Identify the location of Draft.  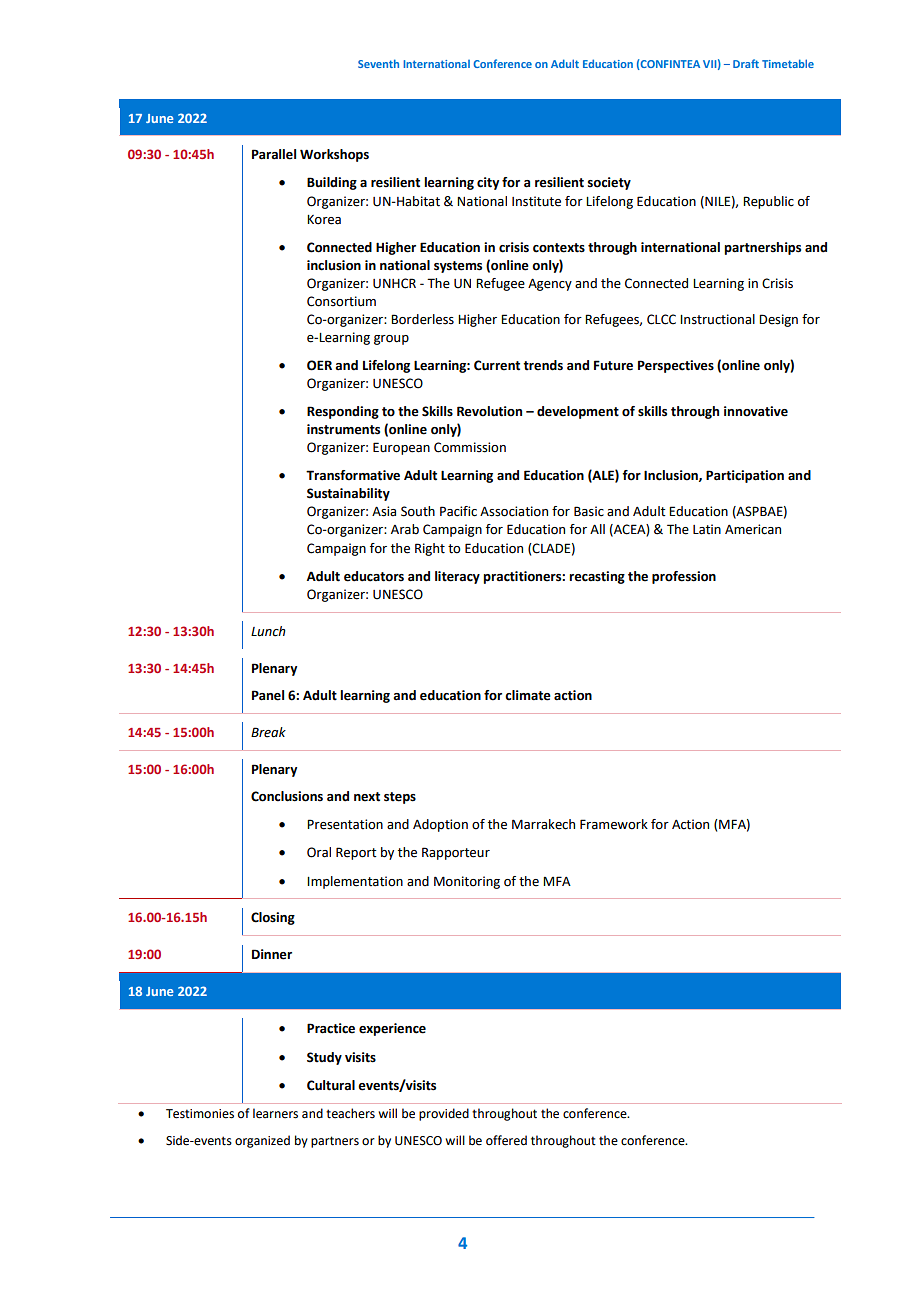
(746, 63).
